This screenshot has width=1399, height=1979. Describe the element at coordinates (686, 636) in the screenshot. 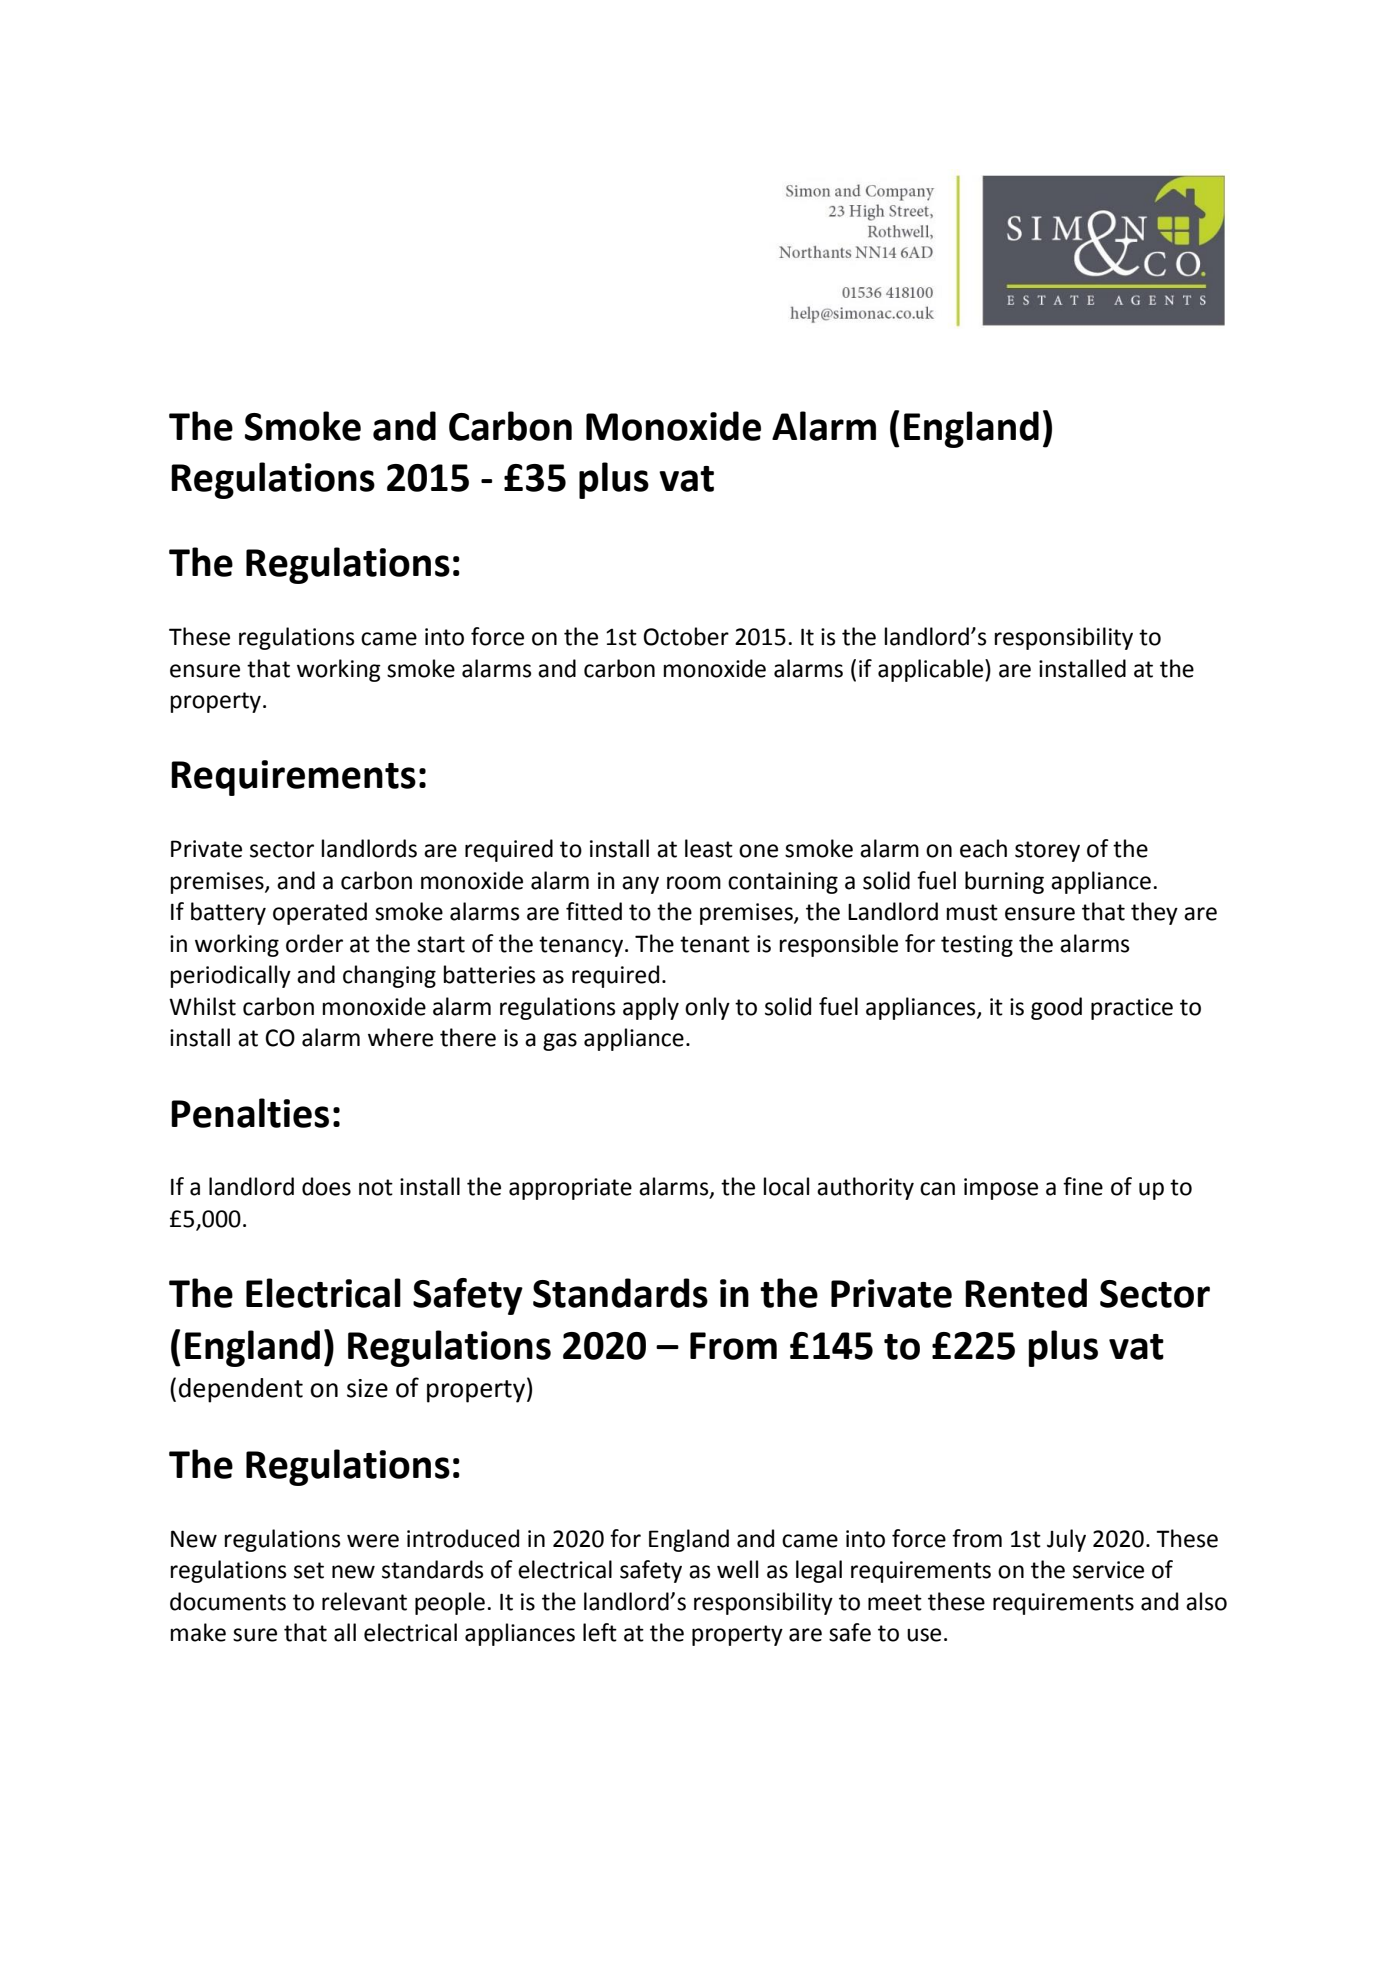

I see `October` at that location.
